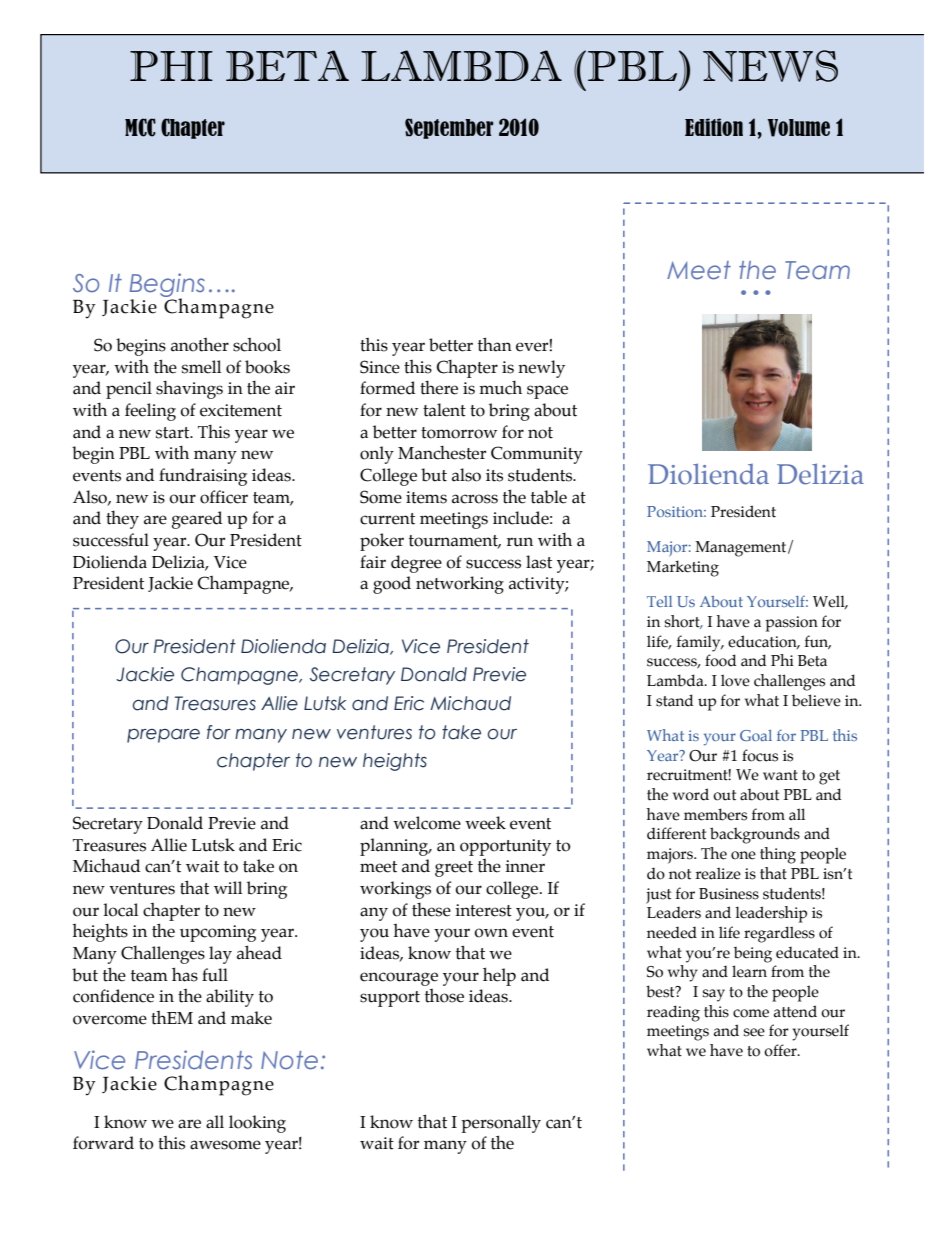  I want to click on week, so click(485, 823).
